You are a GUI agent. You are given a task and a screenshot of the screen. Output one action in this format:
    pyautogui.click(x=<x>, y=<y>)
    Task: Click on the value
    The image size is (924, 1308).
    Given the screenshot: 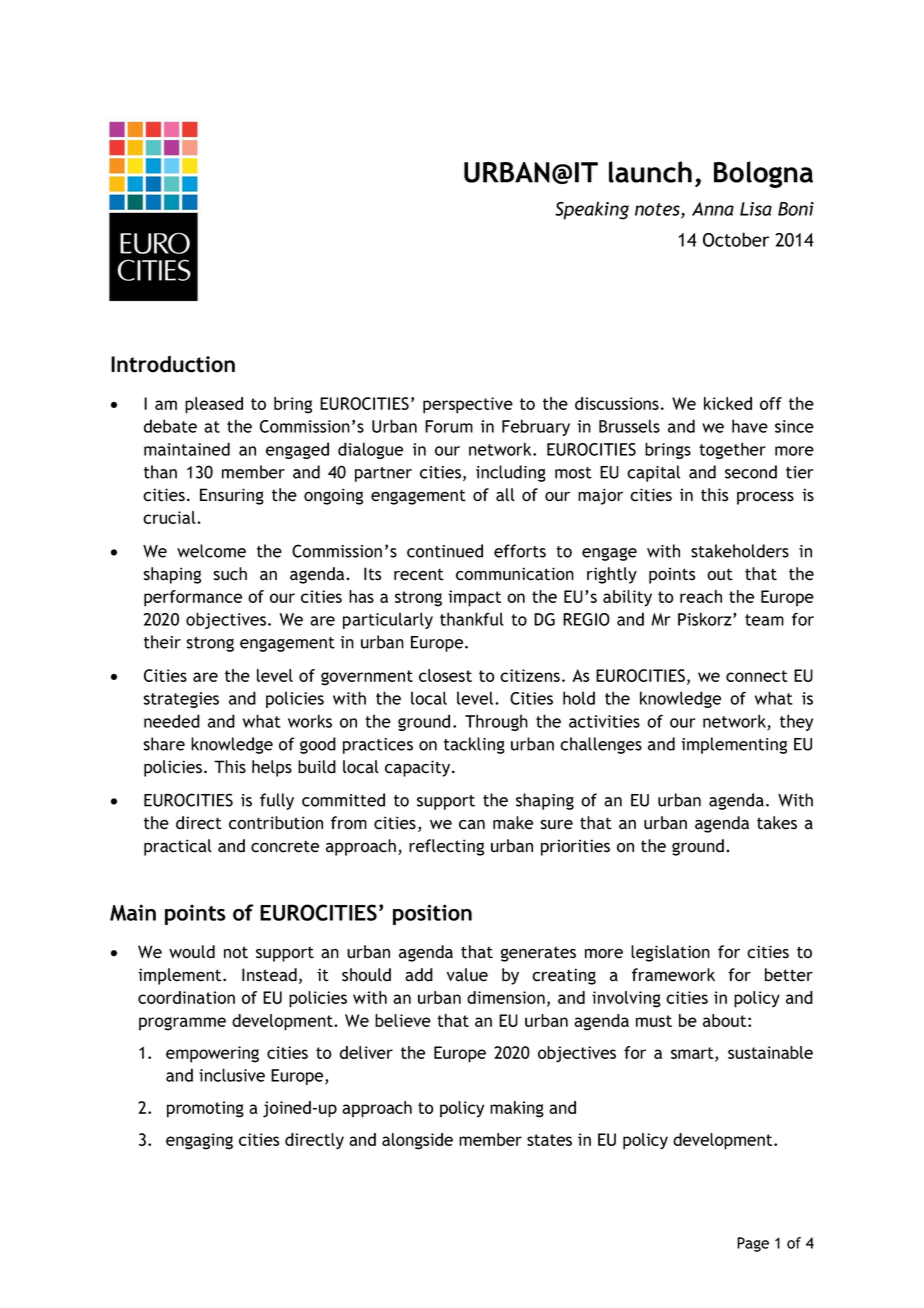 What is the action you would take?
    pyautogui.click(x=467, y=975)
